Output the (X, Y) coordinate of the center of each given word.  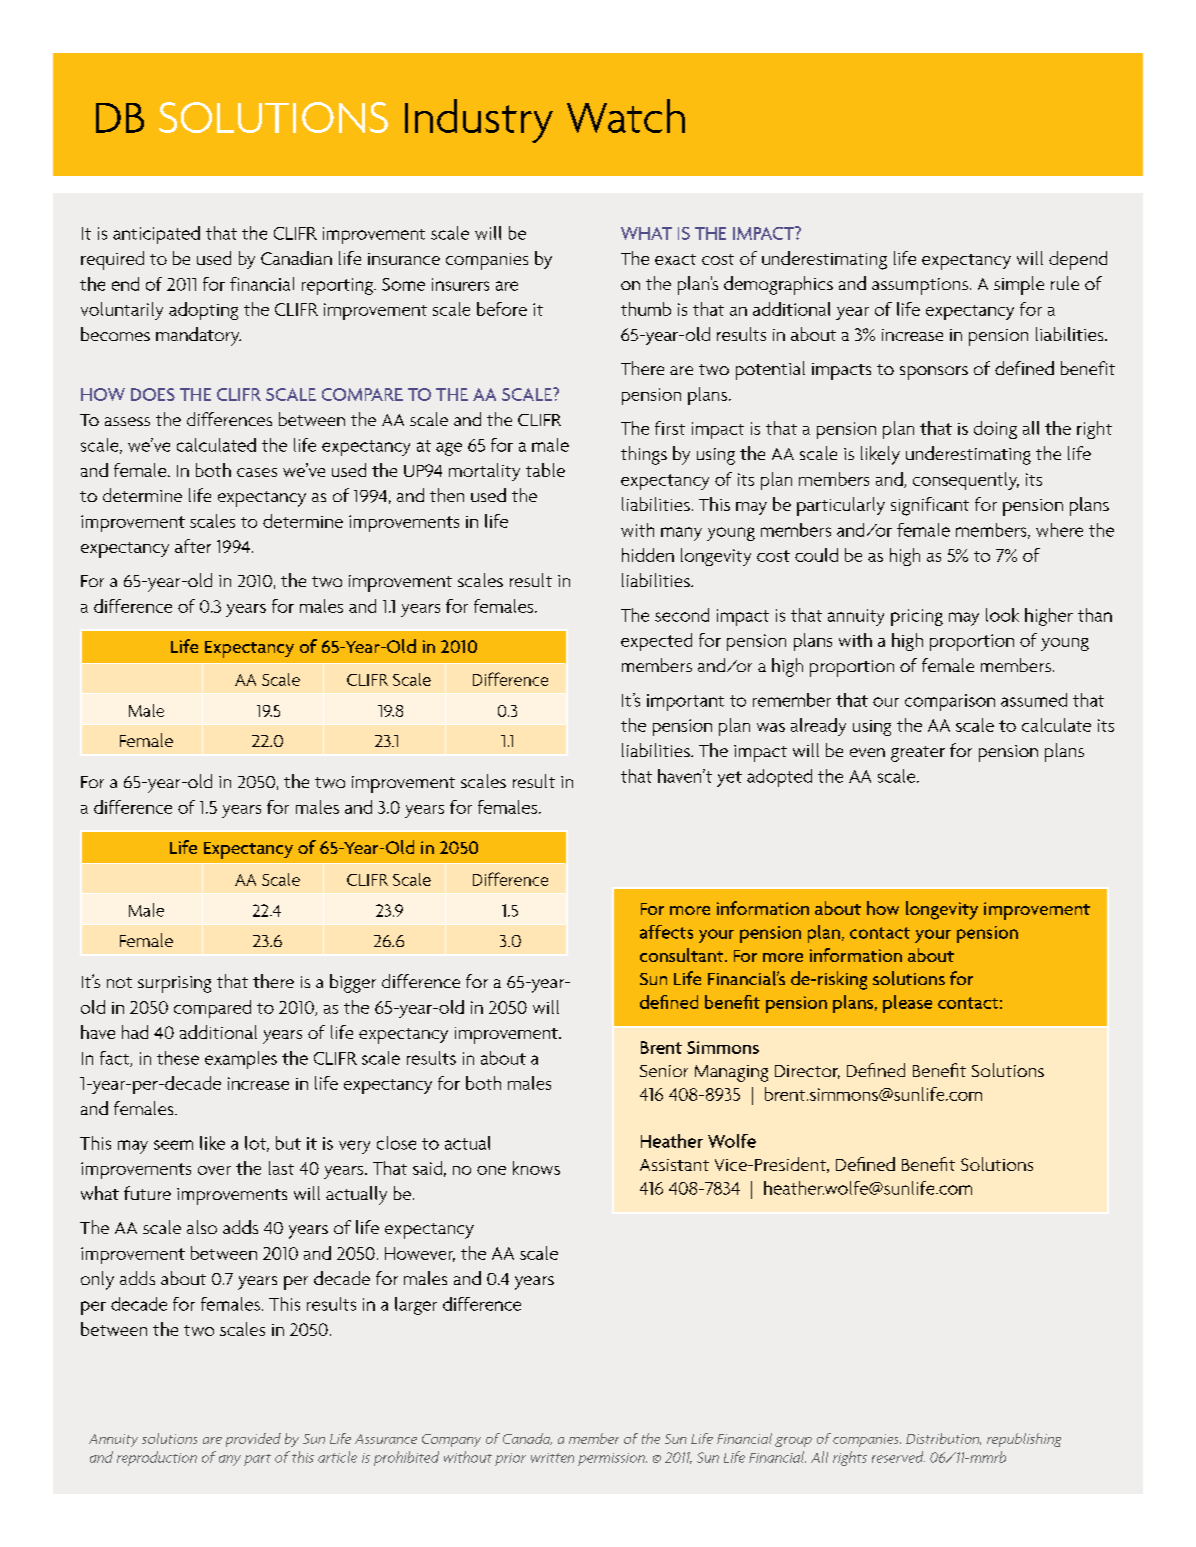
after (193, 546)
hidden (648, 555)
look (1002, 615)
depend (1078, 260)
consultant (683, 955)
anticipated (156, 235)
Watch (626, 116)
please (907, 1004)
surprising (174, 984)
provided (253, 1440)
